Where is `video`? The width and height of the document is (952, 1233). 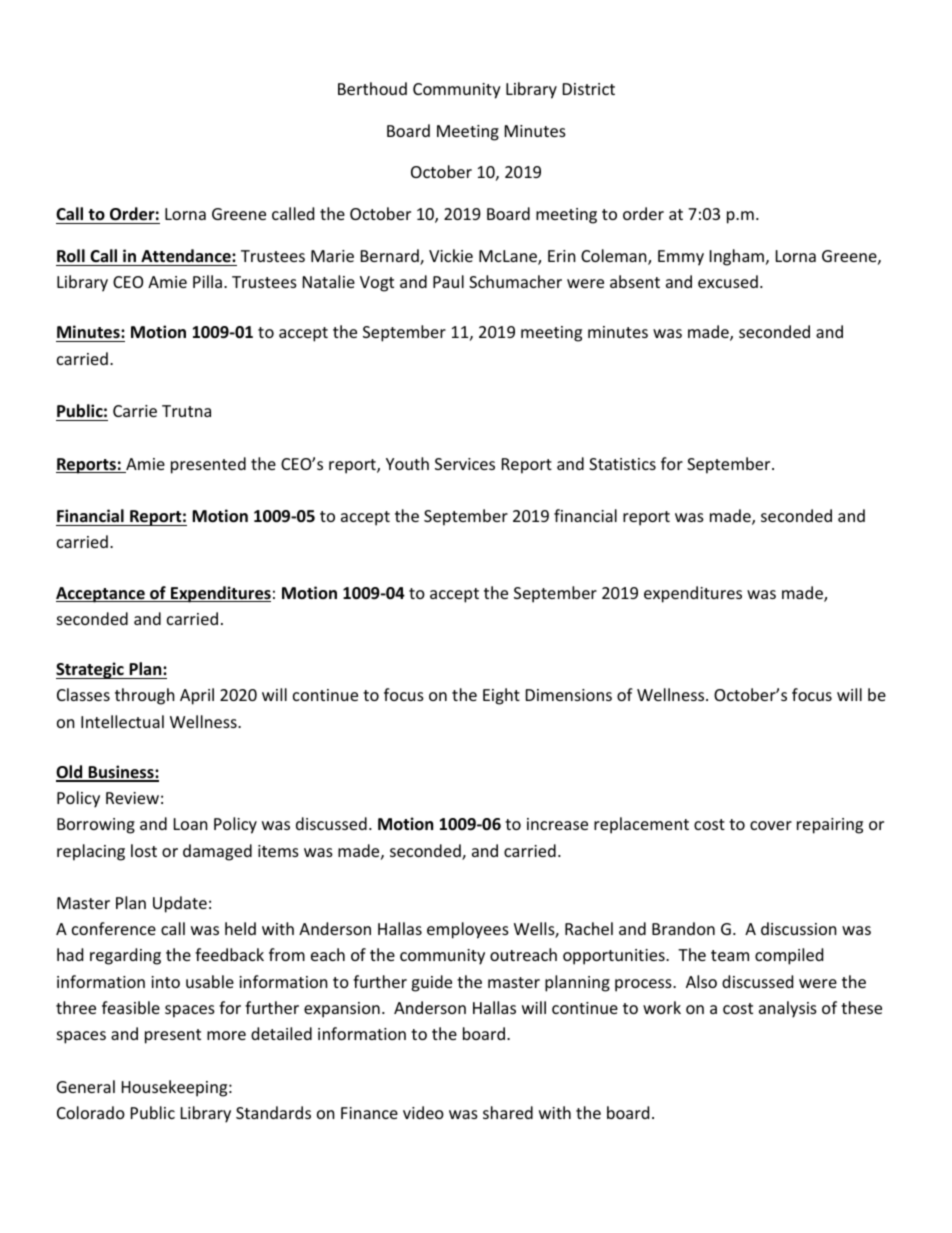 video is located at coordinates (423, 1112).
